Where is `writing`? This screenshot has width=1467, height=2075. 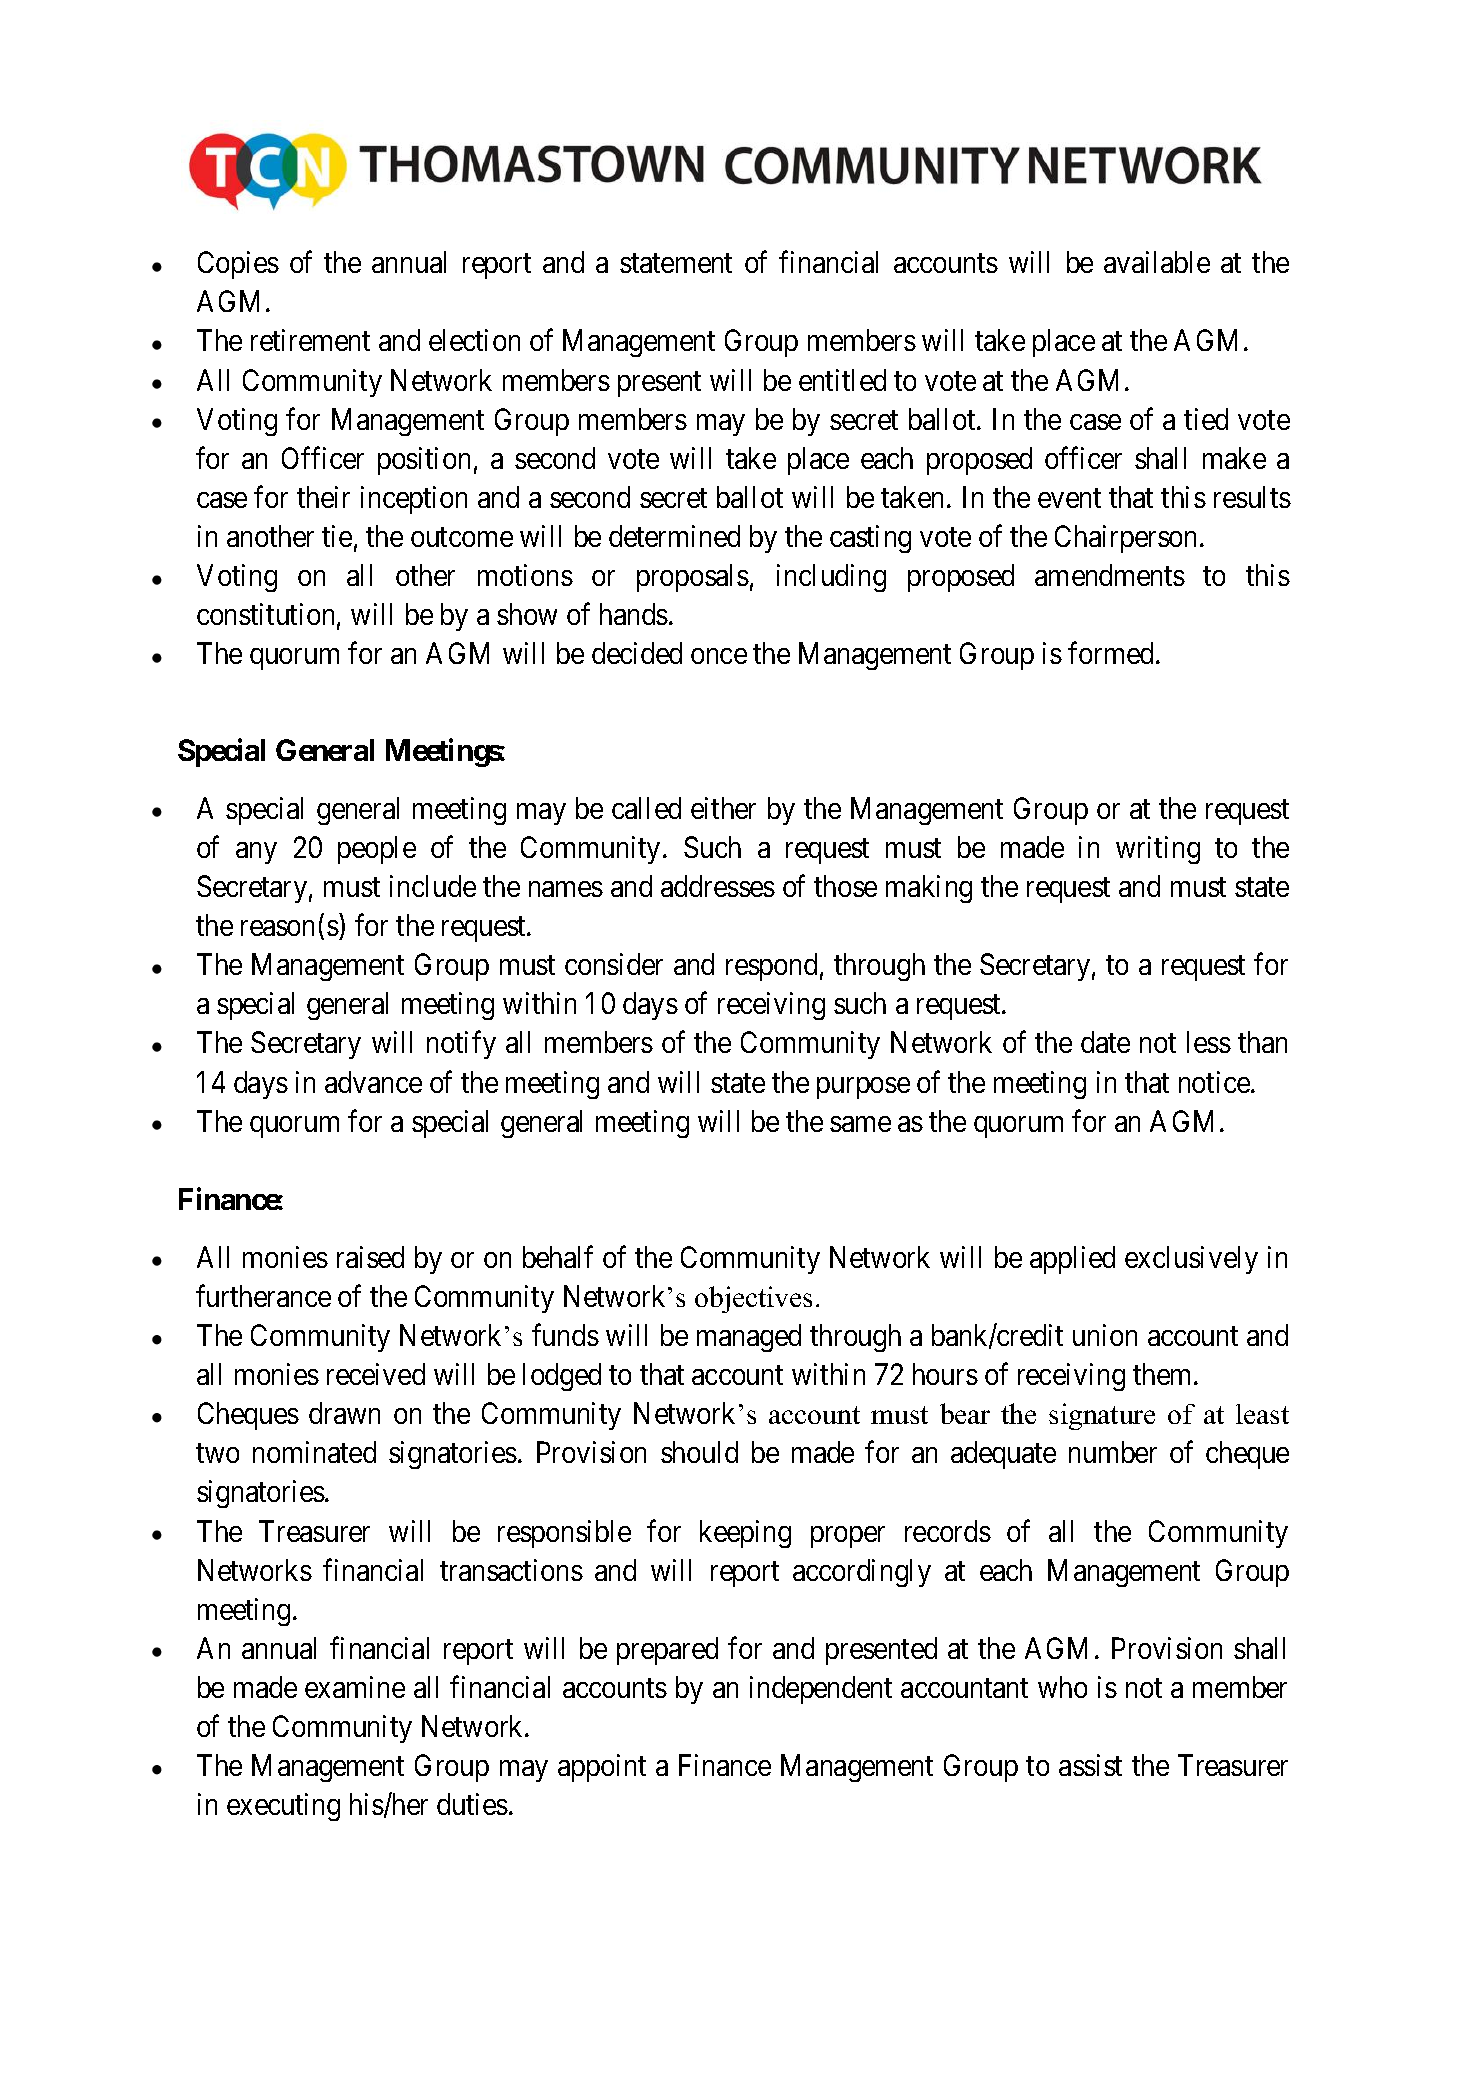
writing is located at coordinates (1158, 850).
